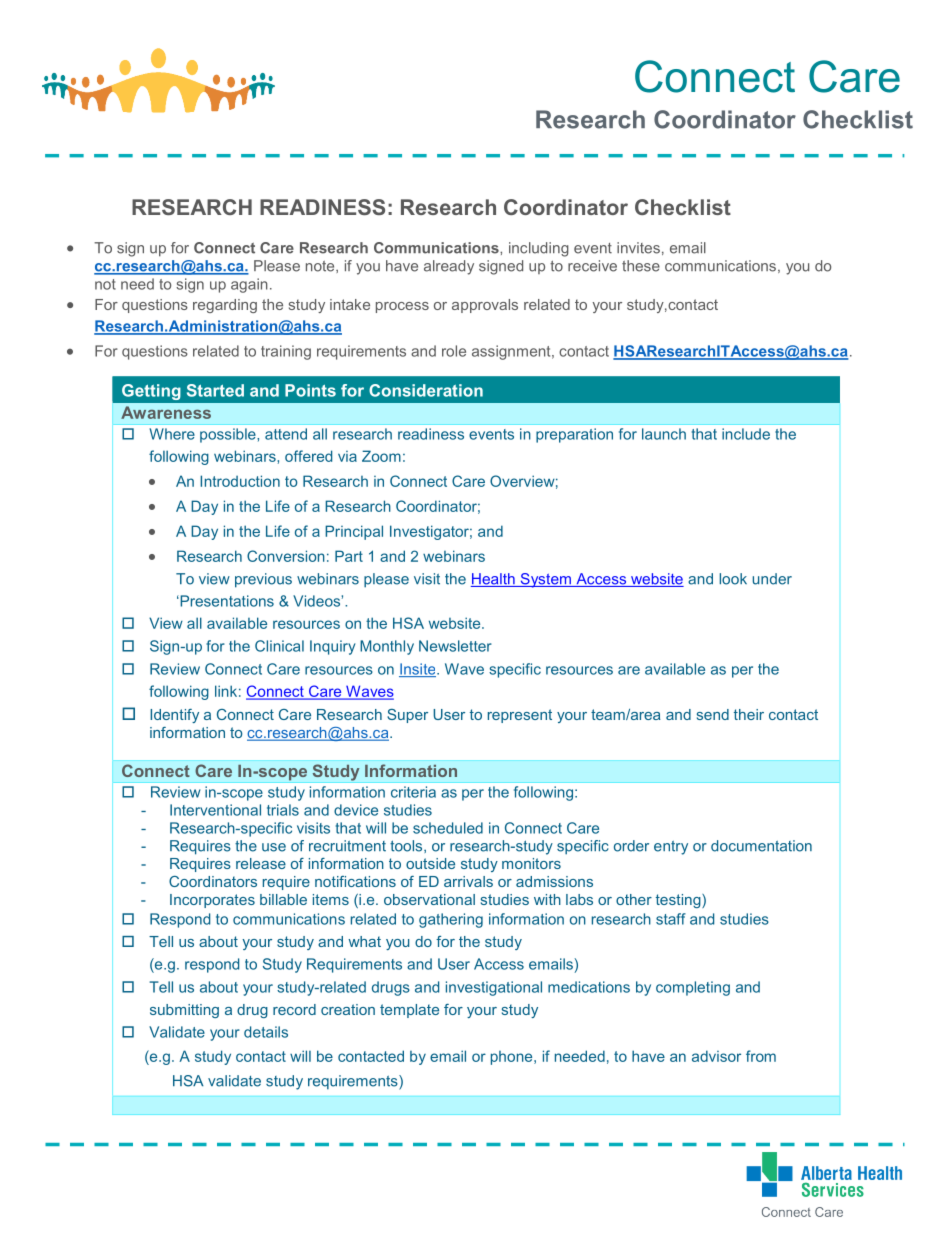 The width and height of the document is (952, 1233). I want to click on advisor, so click(716, 1056).
